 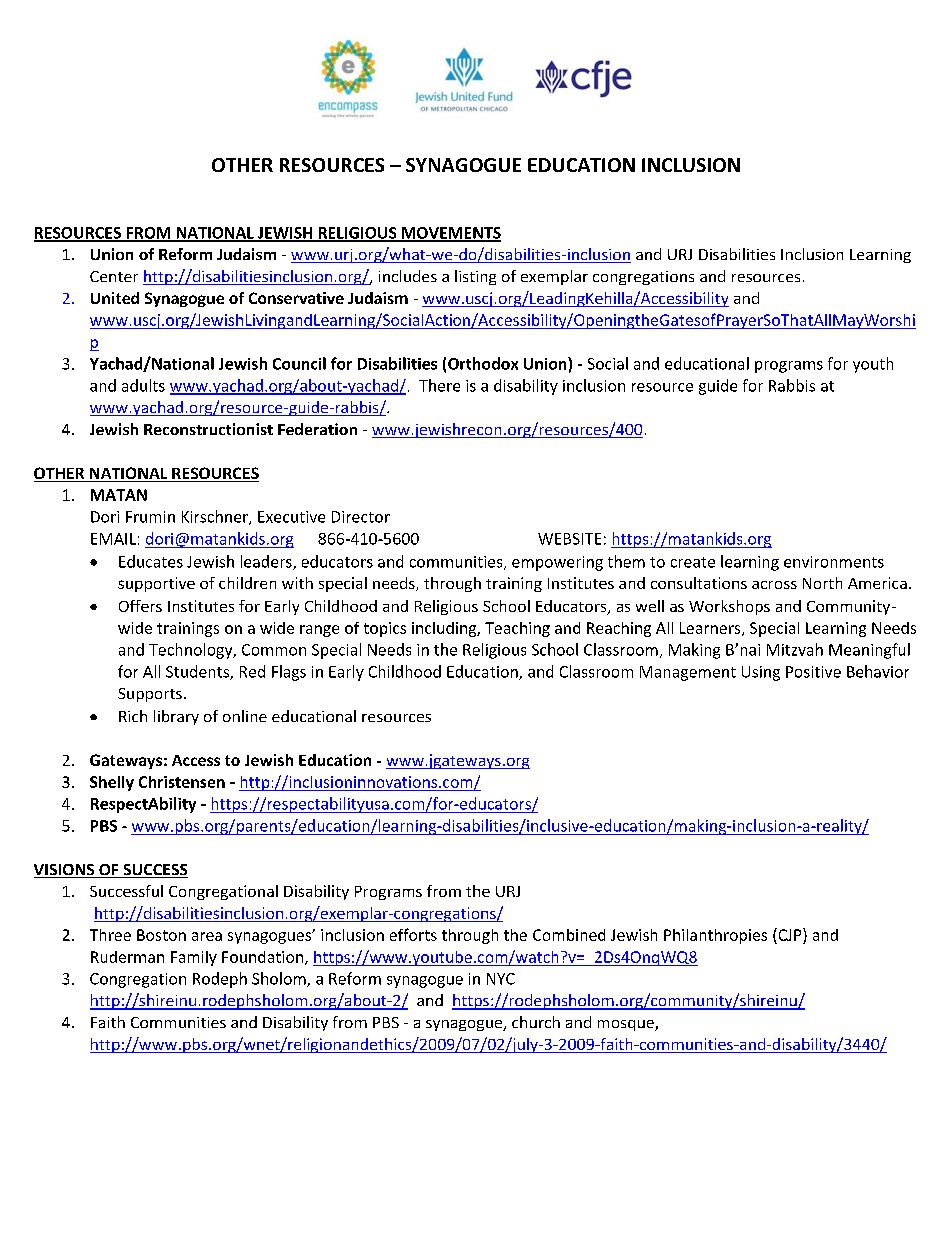 What do you see at coordinates (501, 979) in the image?
I see `NYC` at bounding box center [501, 979].
